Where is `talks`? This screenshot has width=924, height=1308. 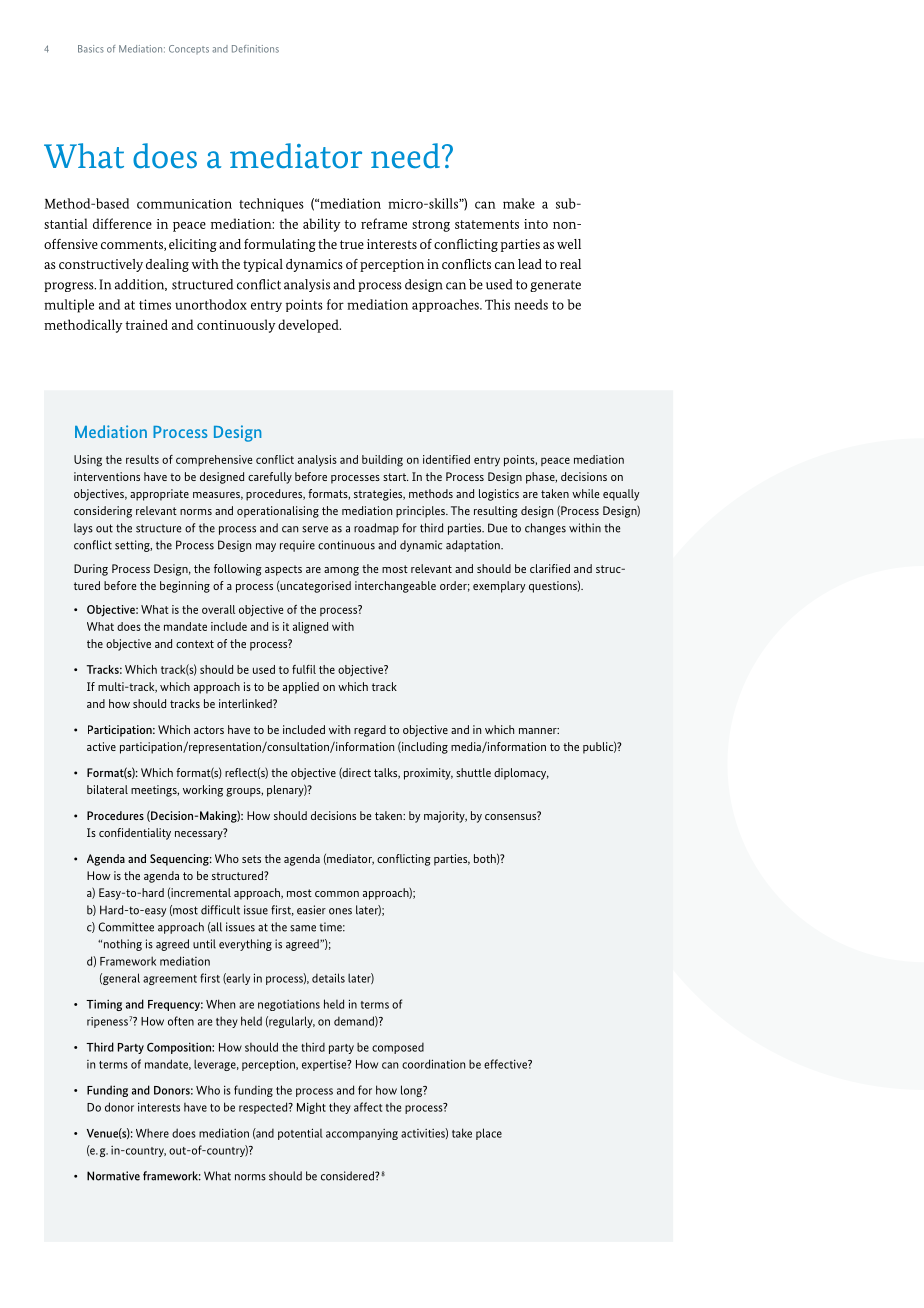 talks is located at coordinates (387, 773).
